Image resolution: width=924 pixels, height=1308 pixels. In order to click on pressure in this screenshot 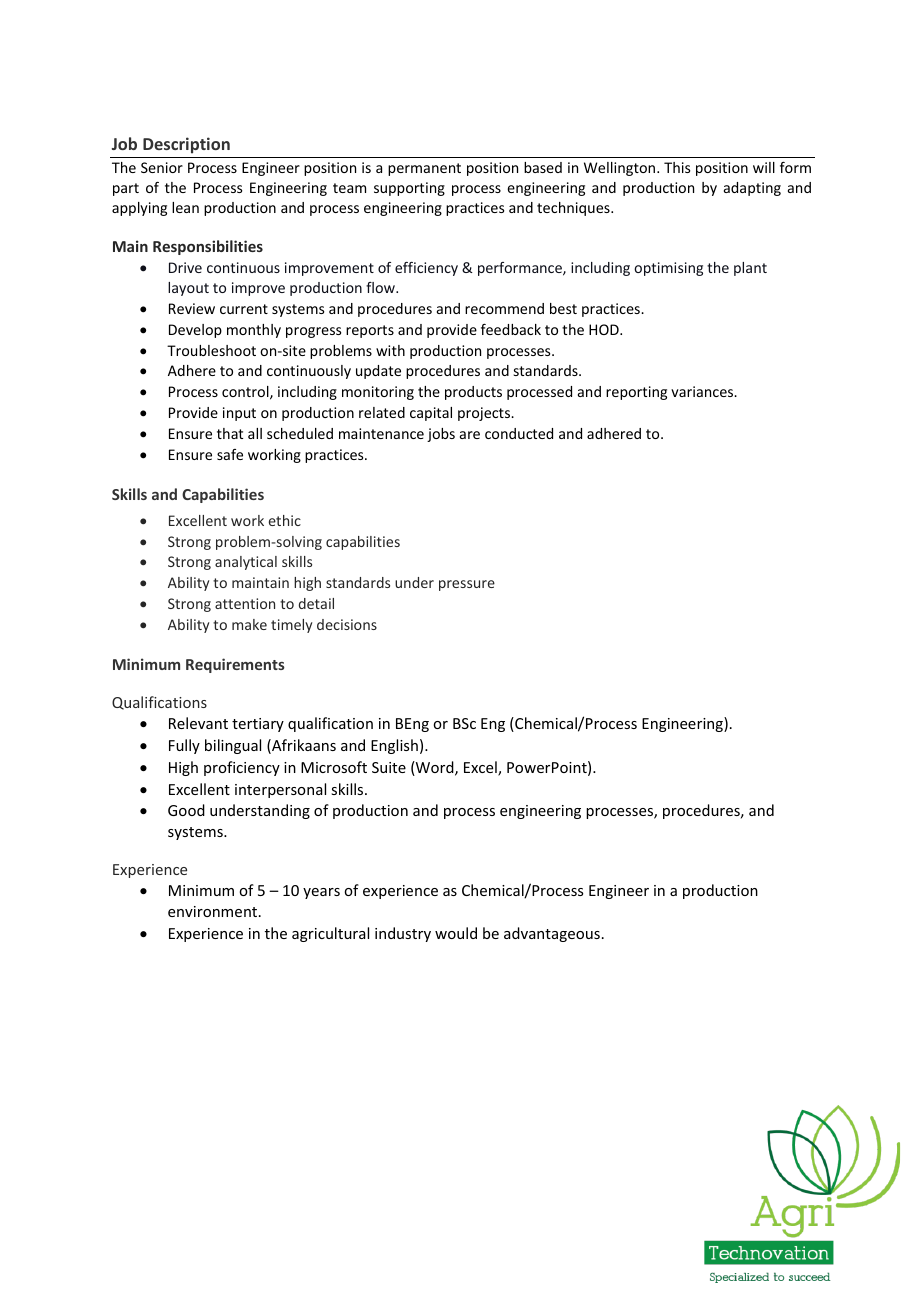, I will do `click(467, 585)`.
